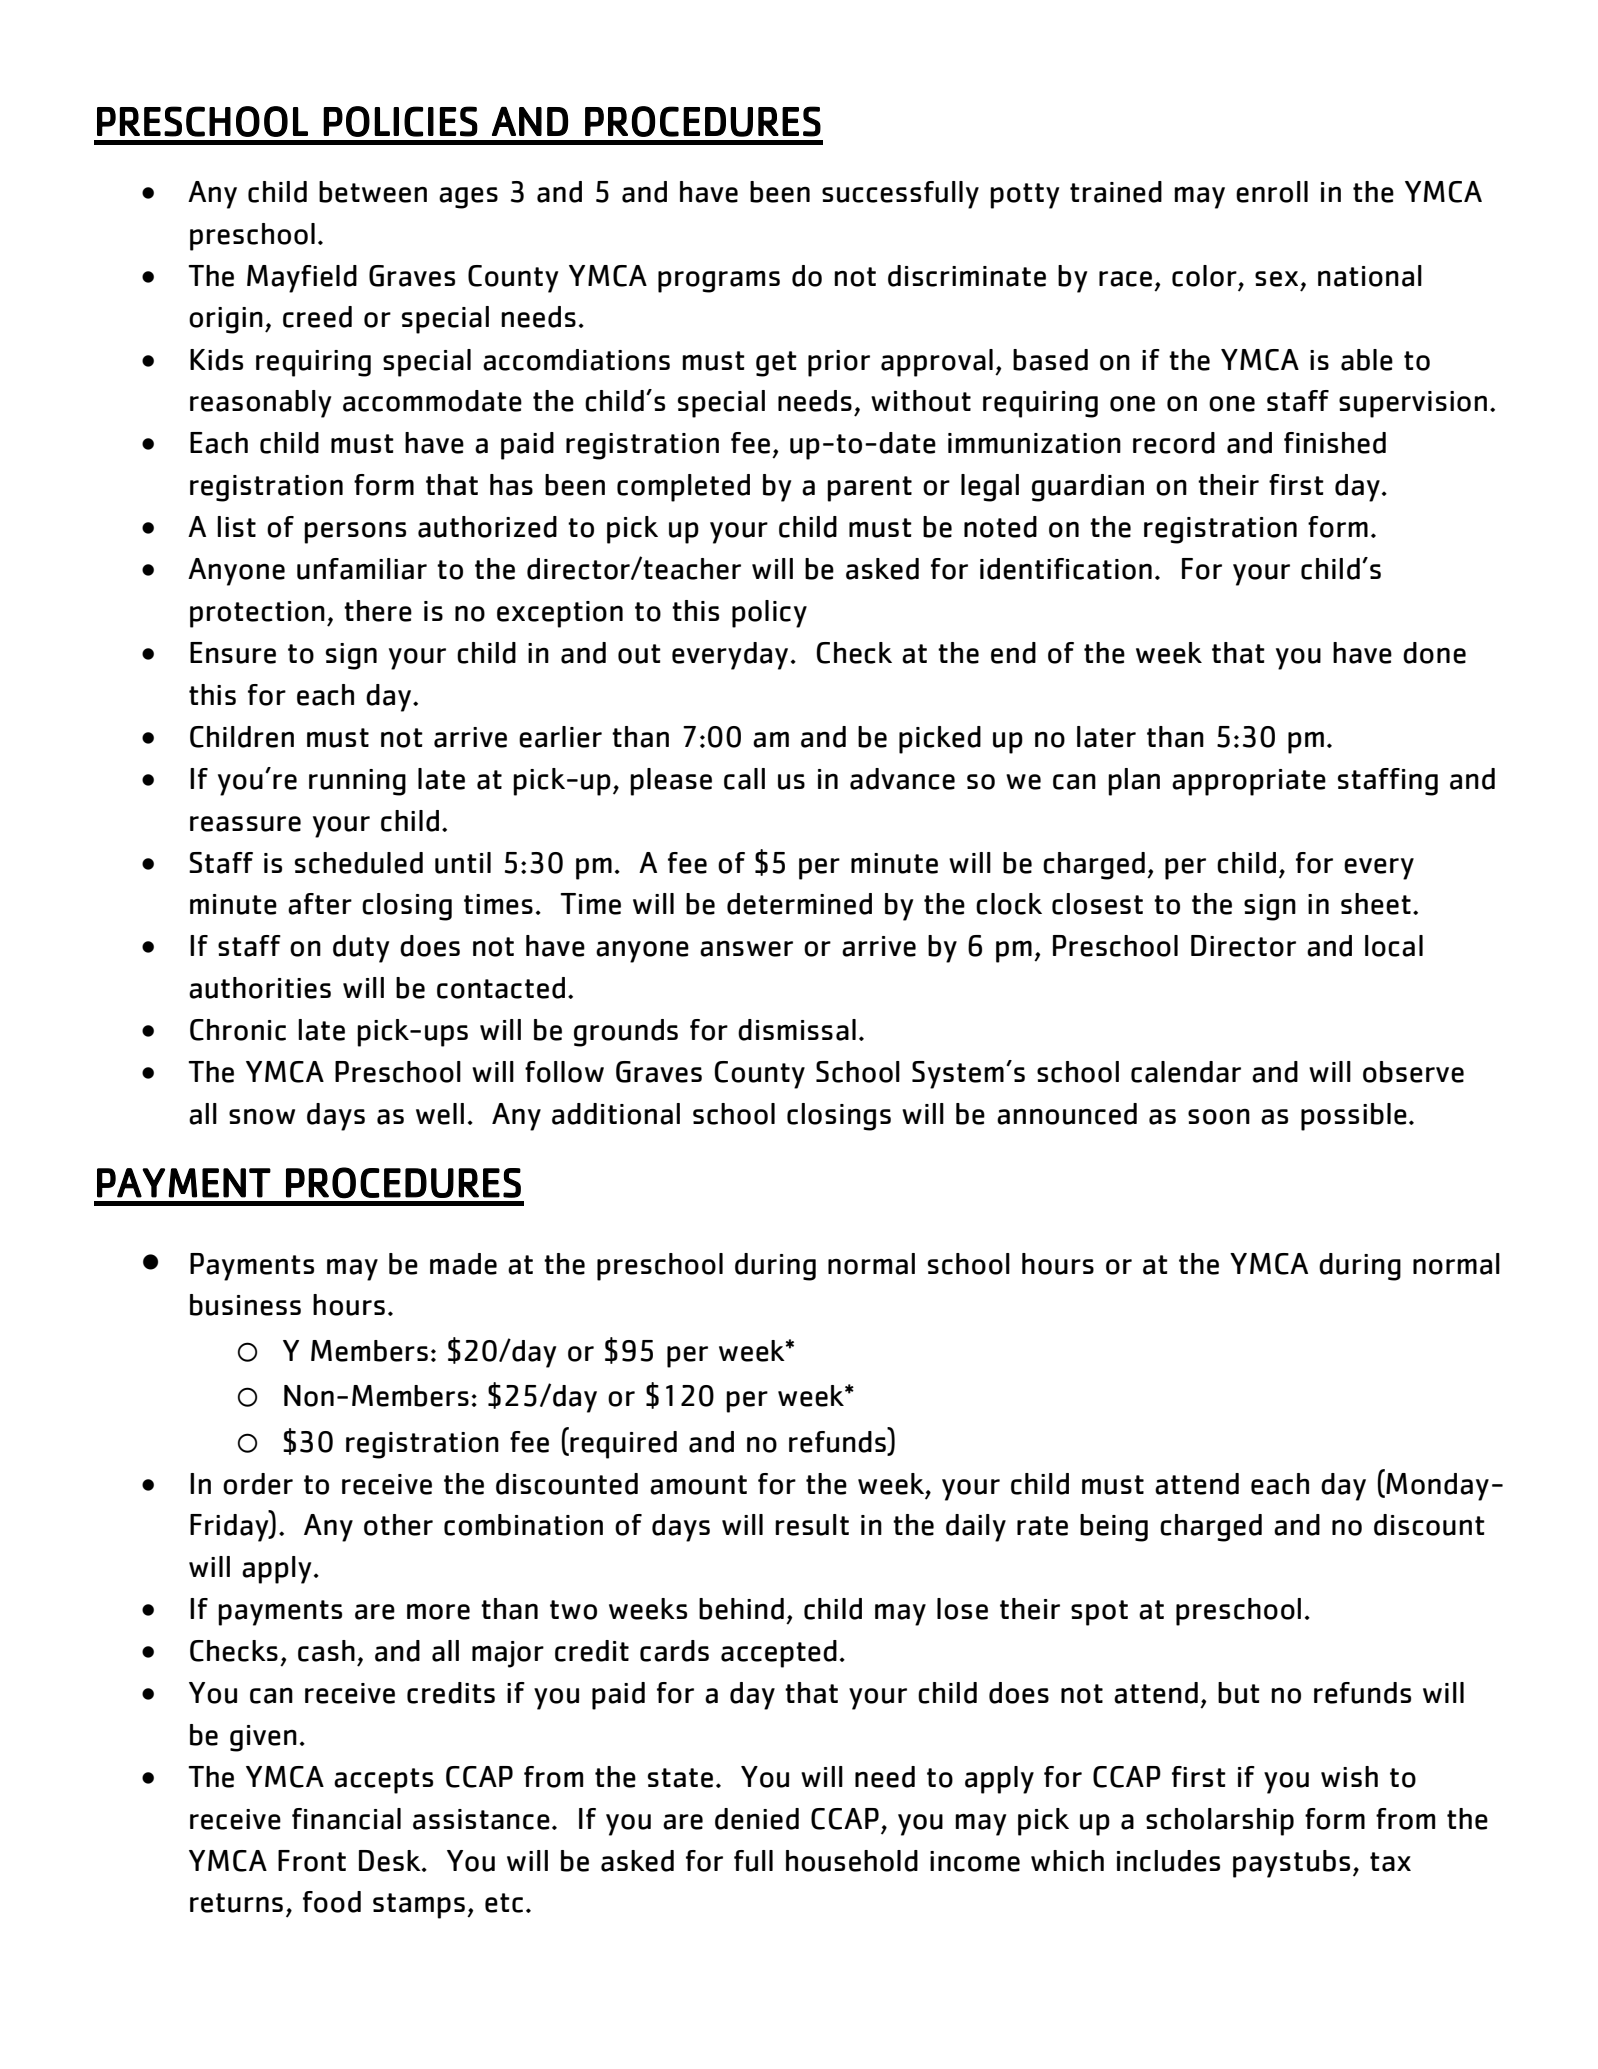 The width and height of the screenshot is (1598, 2069). What do you see at coordinates (797, 1030) in the screenshot?
I see `dismissal` at bounding box center [797, 1030].
